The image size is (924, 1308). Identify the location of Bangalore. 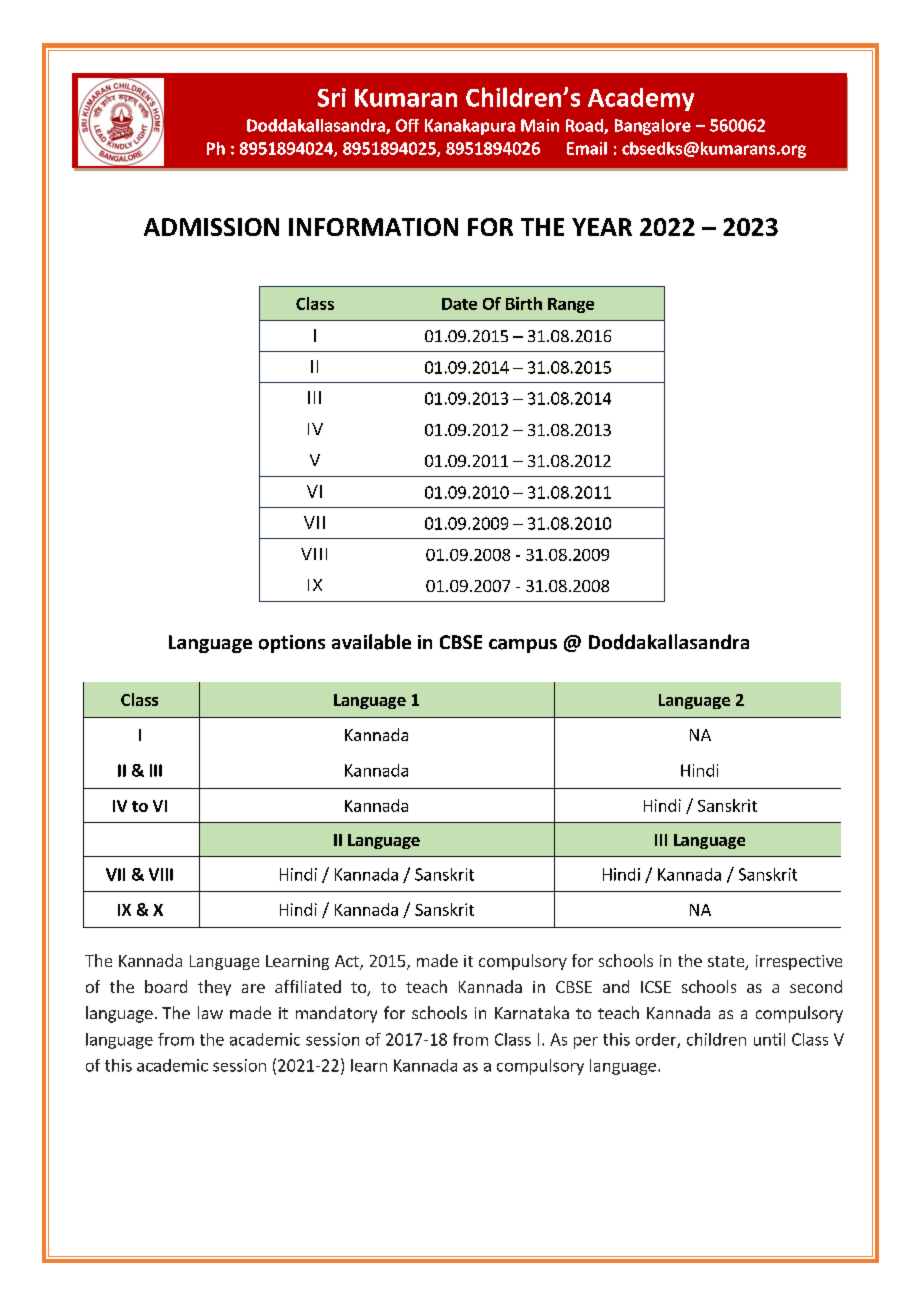
(653, 127).
